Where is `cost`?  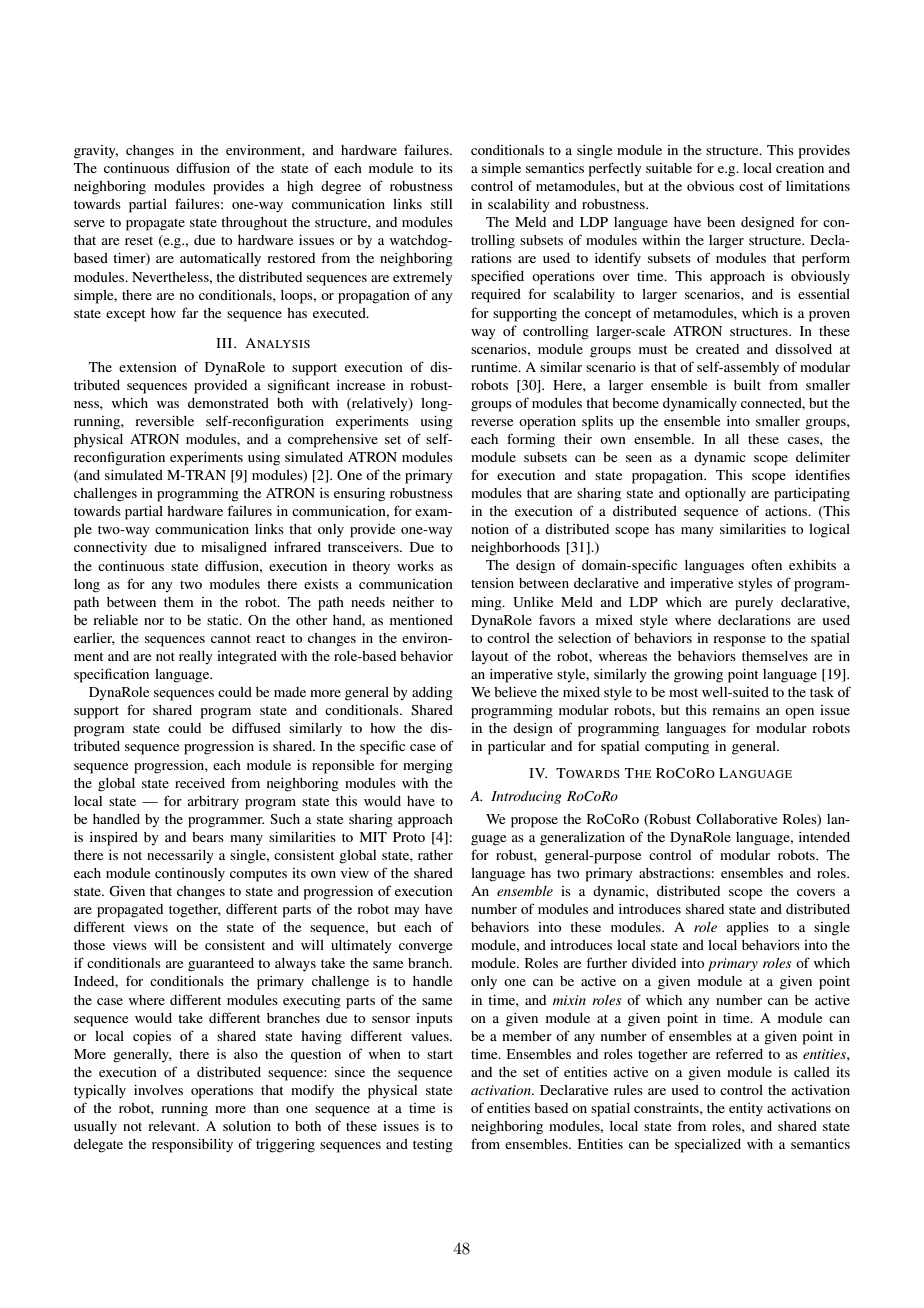 cost is located at coordinates (751, 186).
